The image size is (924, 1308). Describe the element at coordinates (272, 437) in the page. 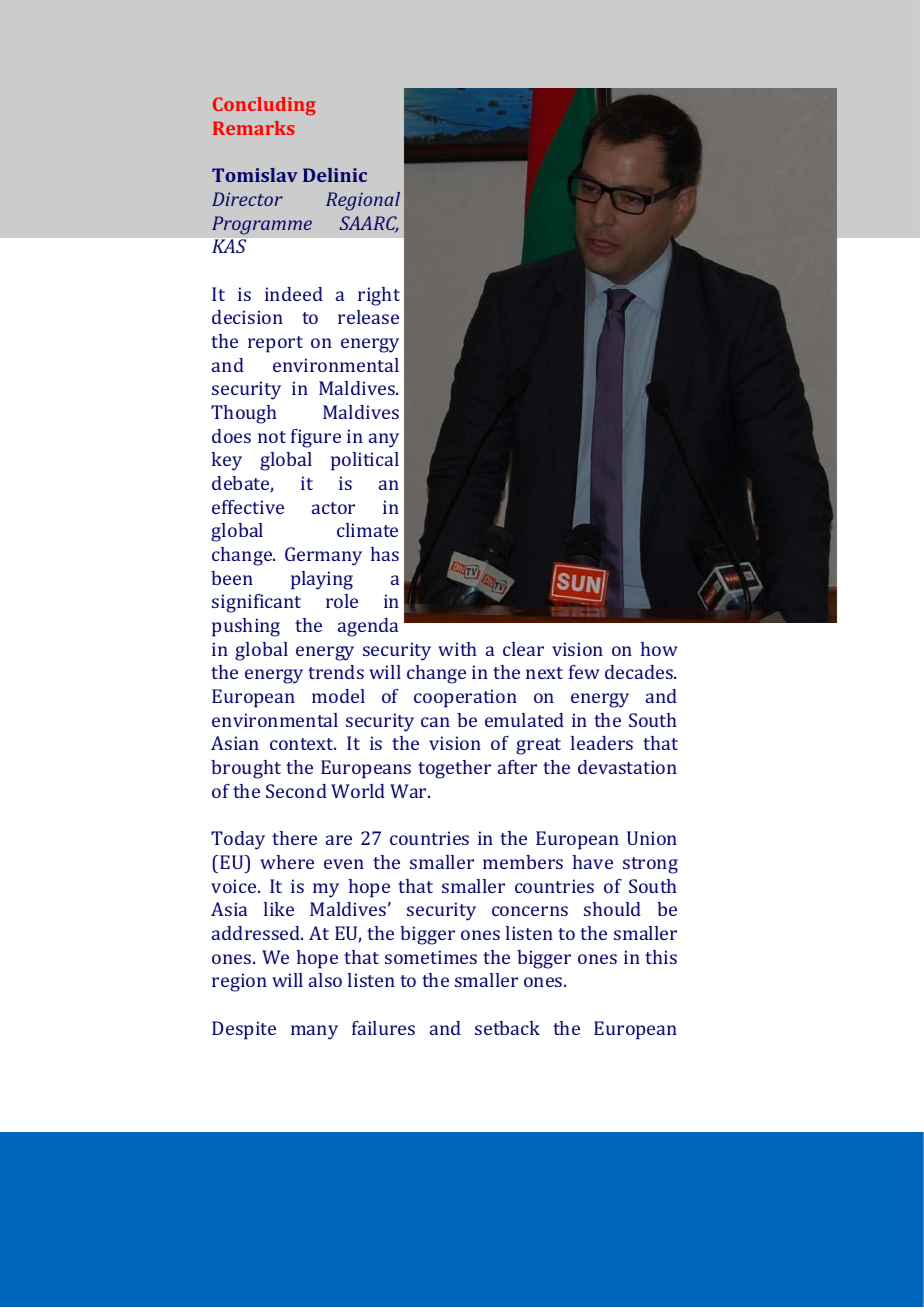

I see `not` at that location.
